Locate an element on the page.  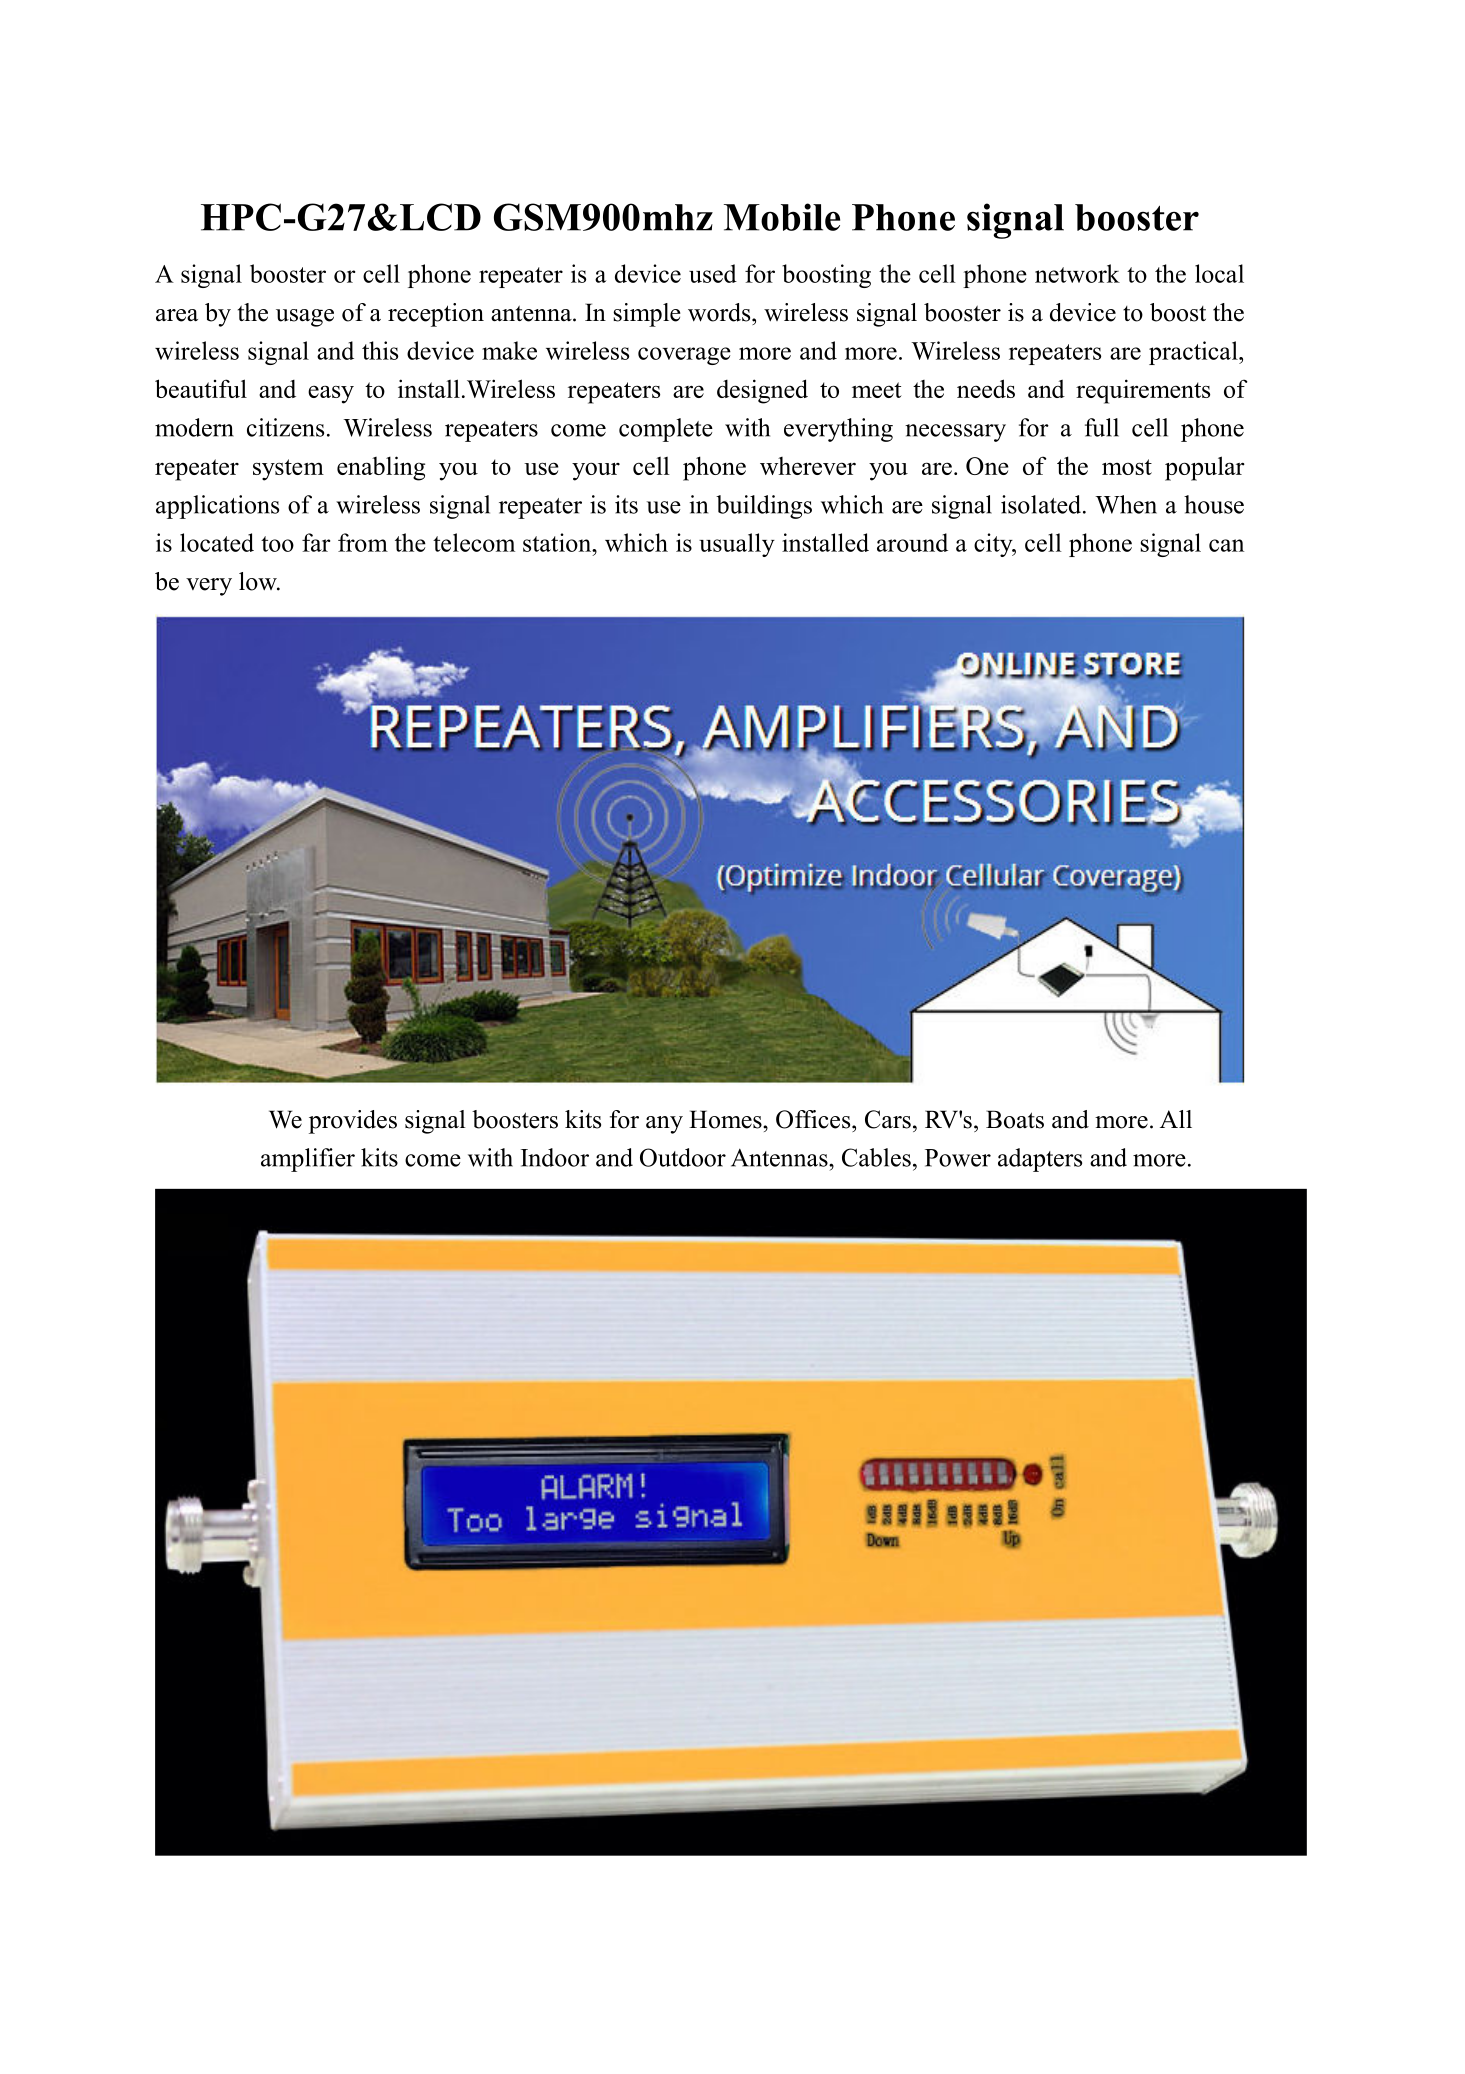
provides is located at coordinates (353, 1122).
